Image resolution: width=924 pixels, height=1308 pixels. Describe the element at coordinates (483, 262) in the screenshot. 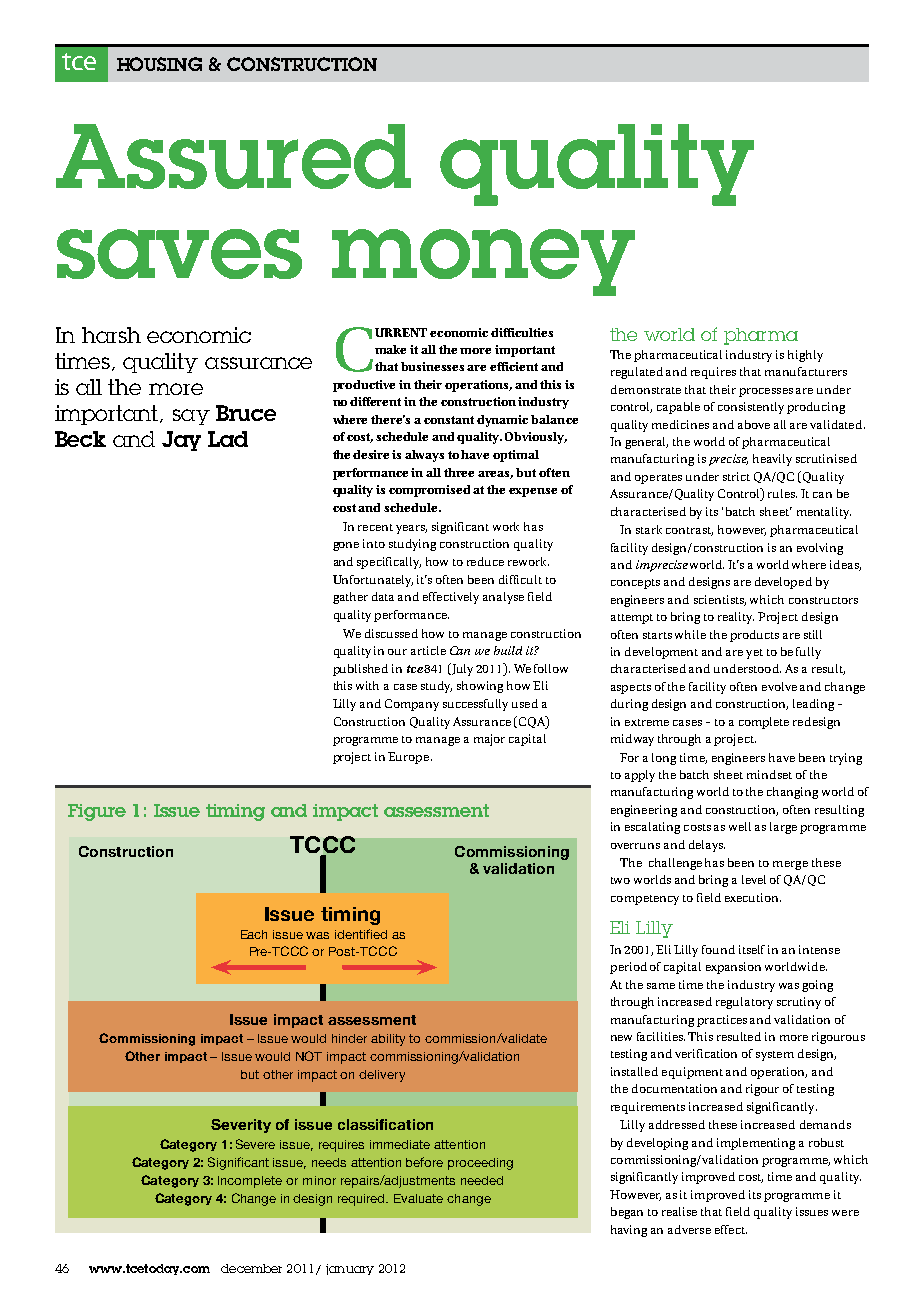

I see `money` at that location.
